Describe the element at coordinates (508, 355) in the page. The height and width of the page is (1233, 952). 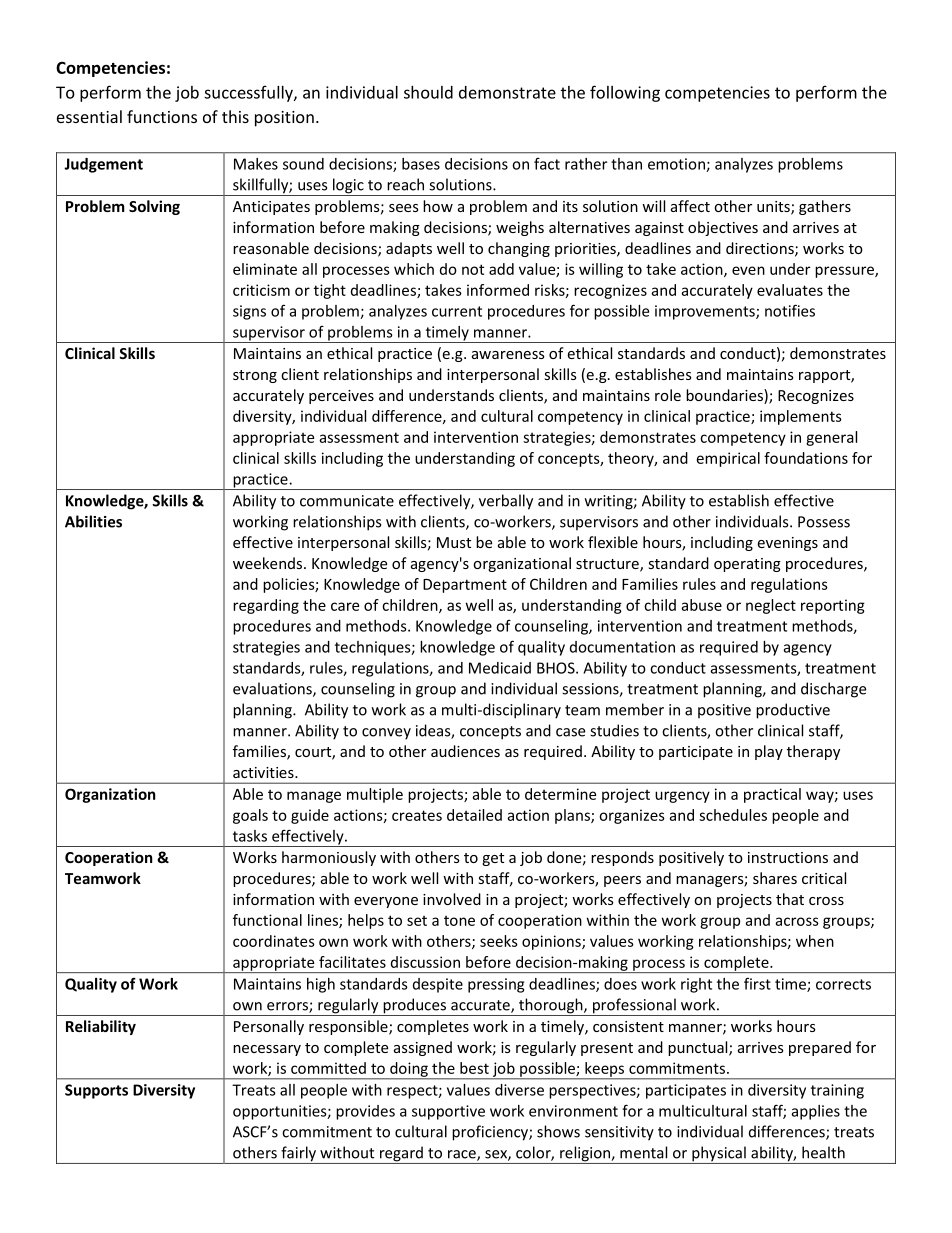
I see `awareness` at that location.
